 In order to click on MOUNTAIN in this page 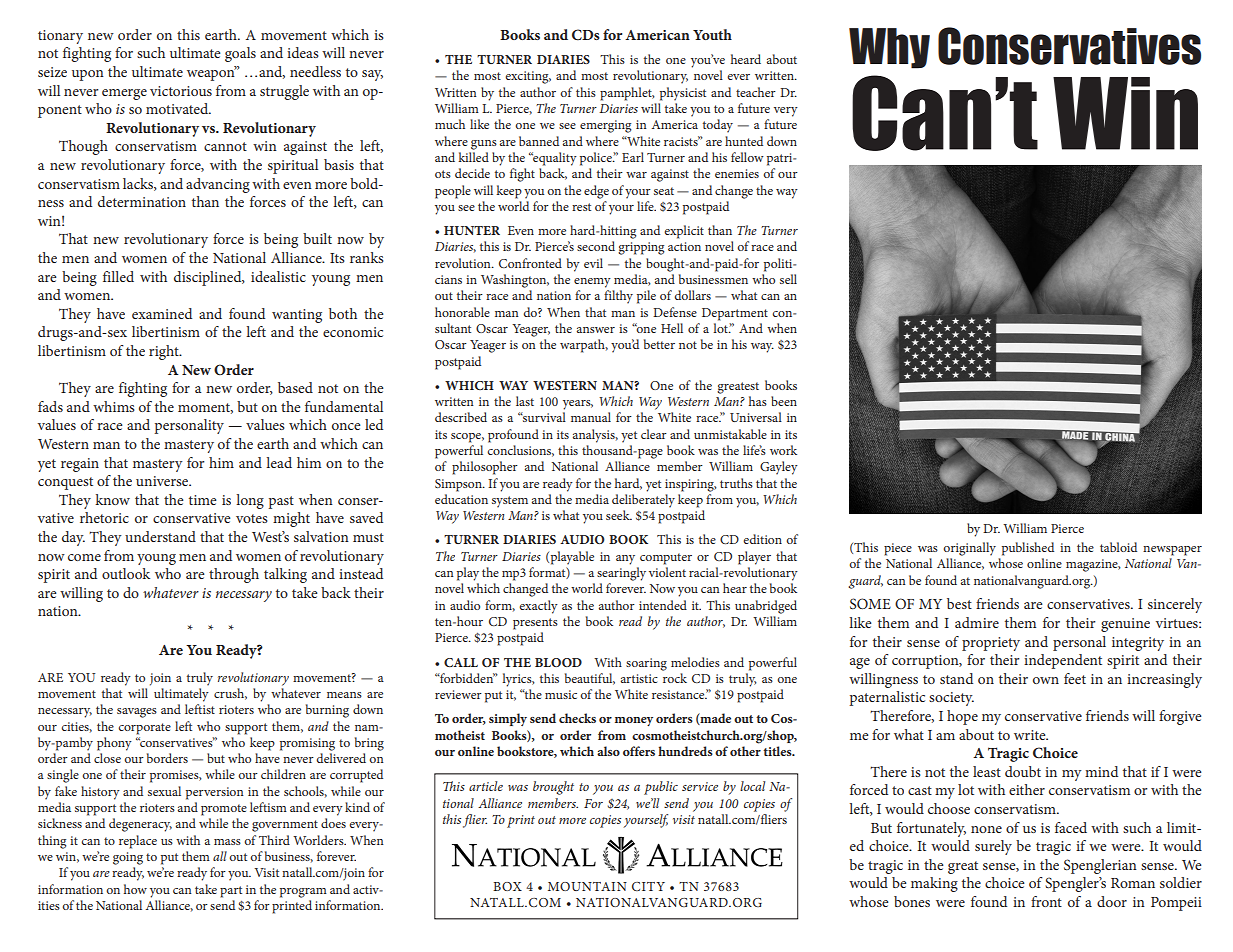, I will do `click(587, 886)`.
